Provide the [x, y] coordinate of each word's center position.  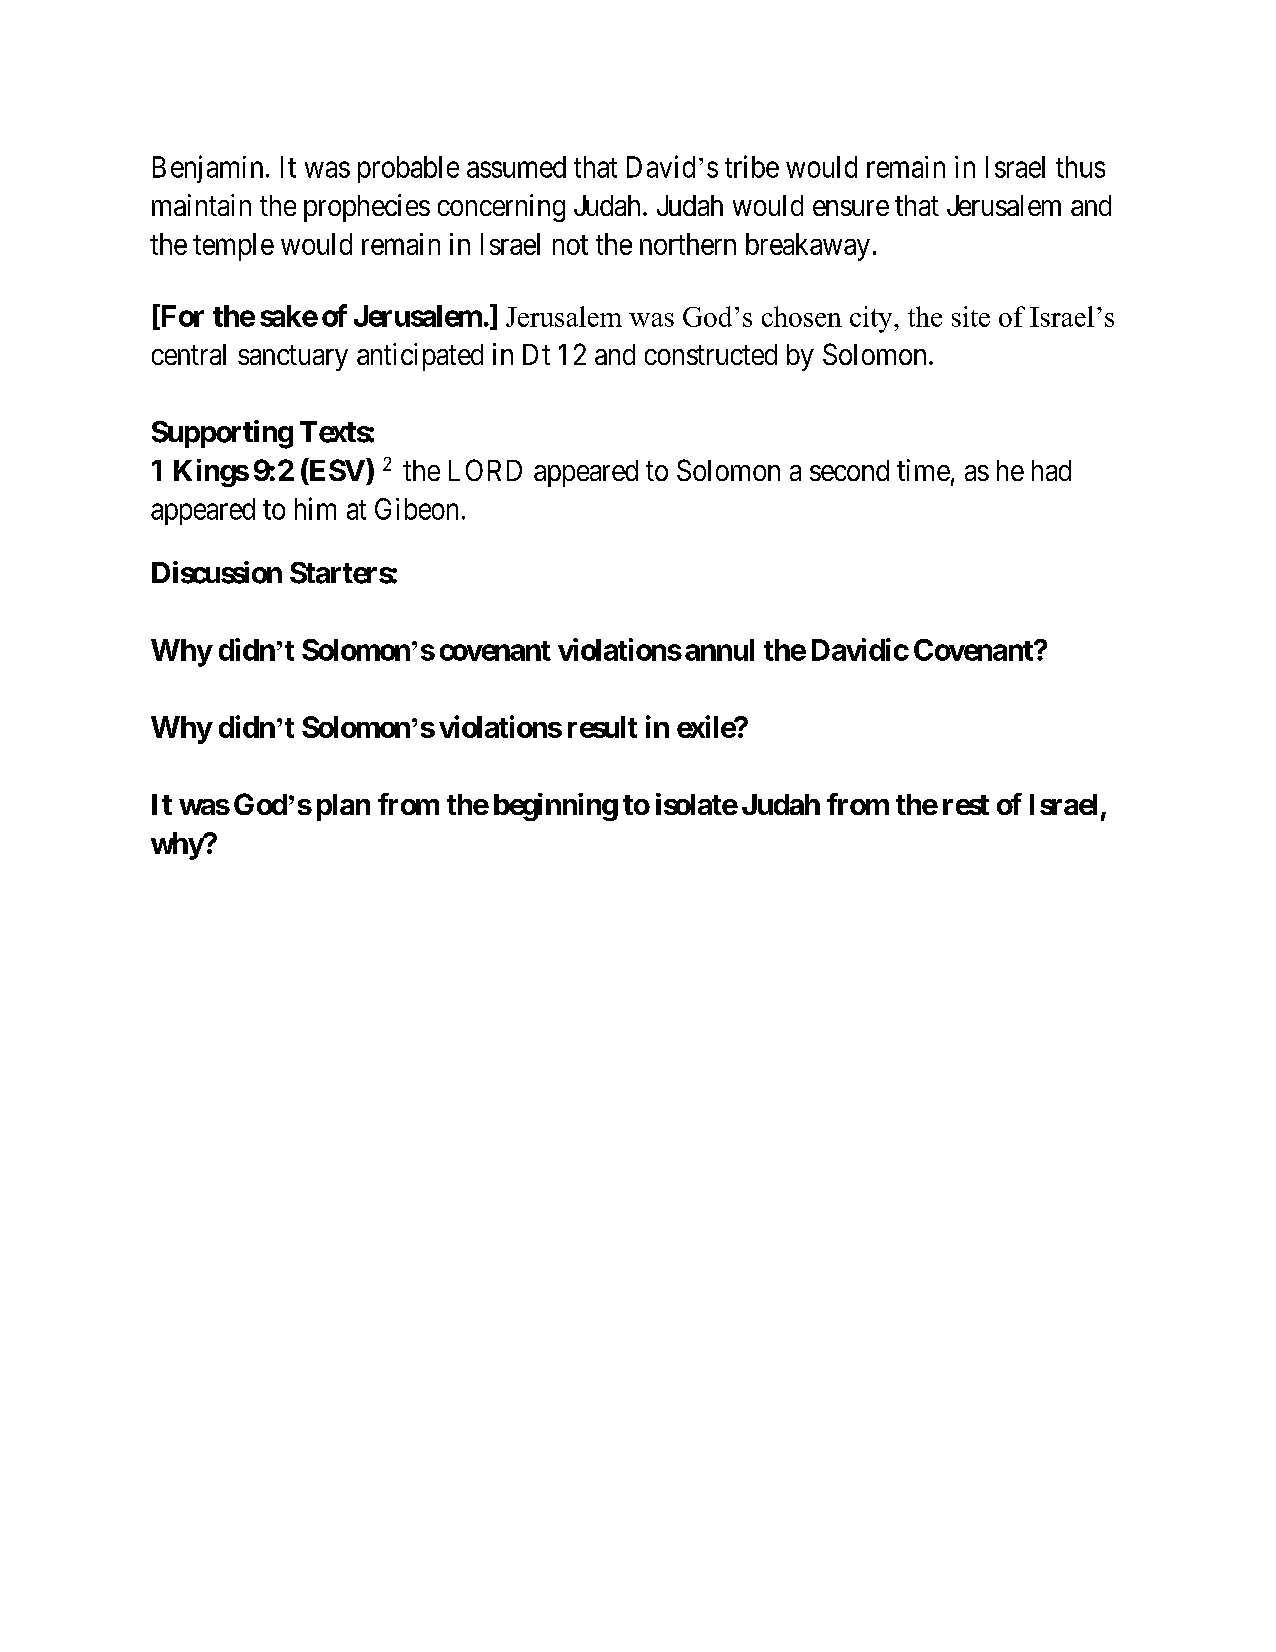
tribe [752, 166]
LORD [485, 470]
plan [343, 807]
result [602, 727]
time [923, 470]
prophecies [367, 208]
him [315, 508]
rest [966, 805]
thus [1080, 167]
